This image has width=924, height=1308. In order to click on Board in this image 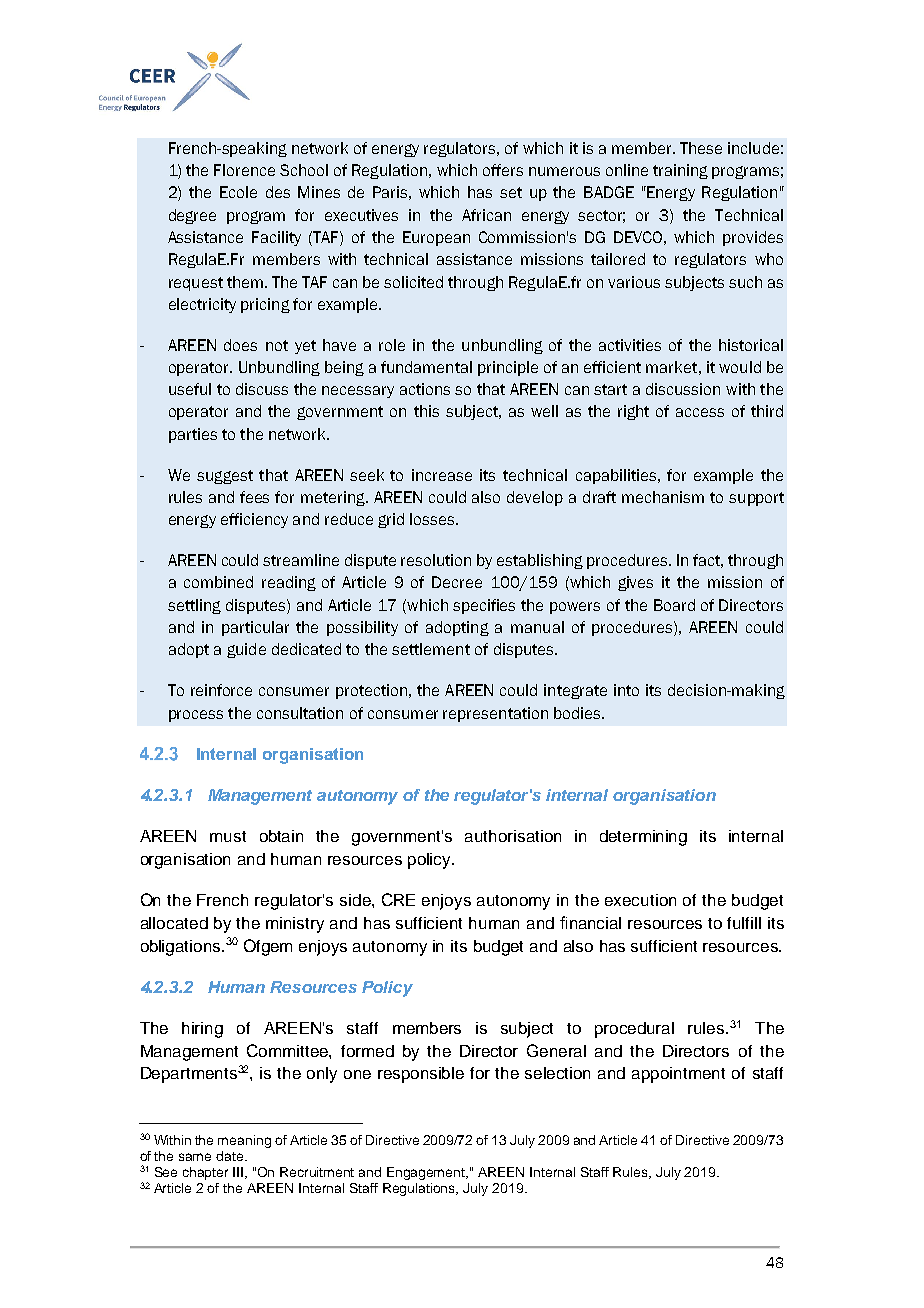, I will do `click(674, 605)`.
